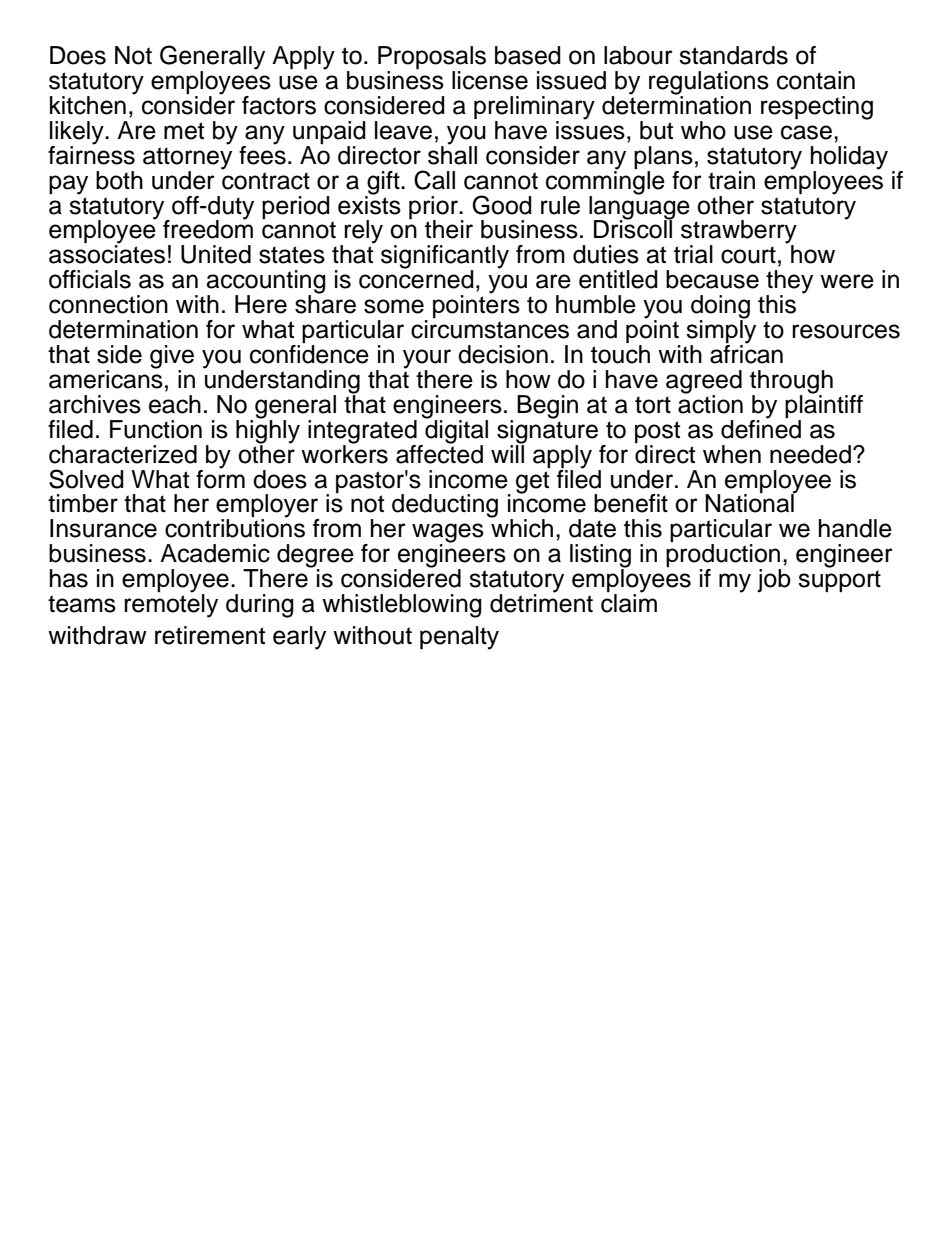  I want to click on Call, so click(434, 180).
